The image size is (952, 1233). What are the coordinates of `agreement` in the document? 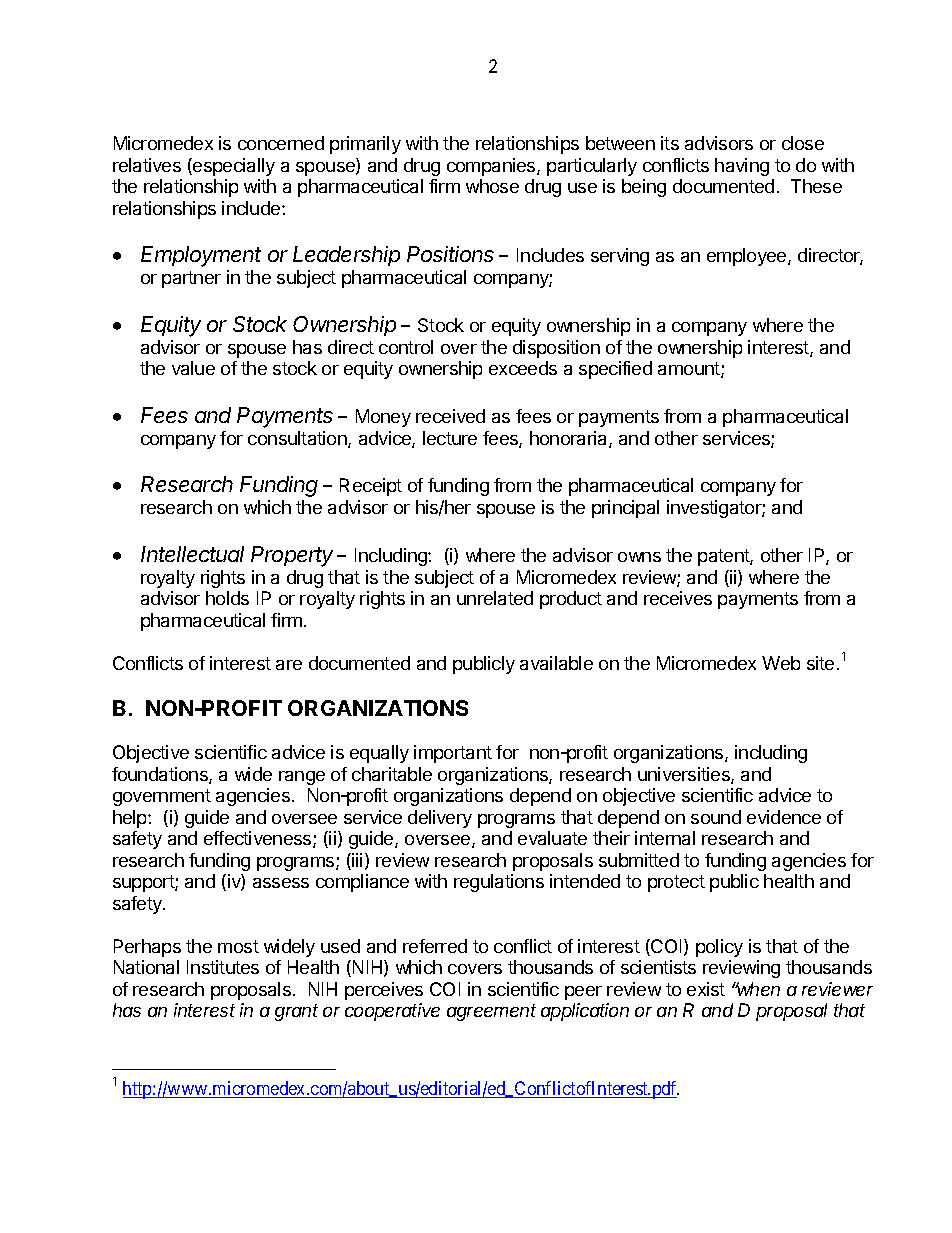 It's located at (491, 1012).
